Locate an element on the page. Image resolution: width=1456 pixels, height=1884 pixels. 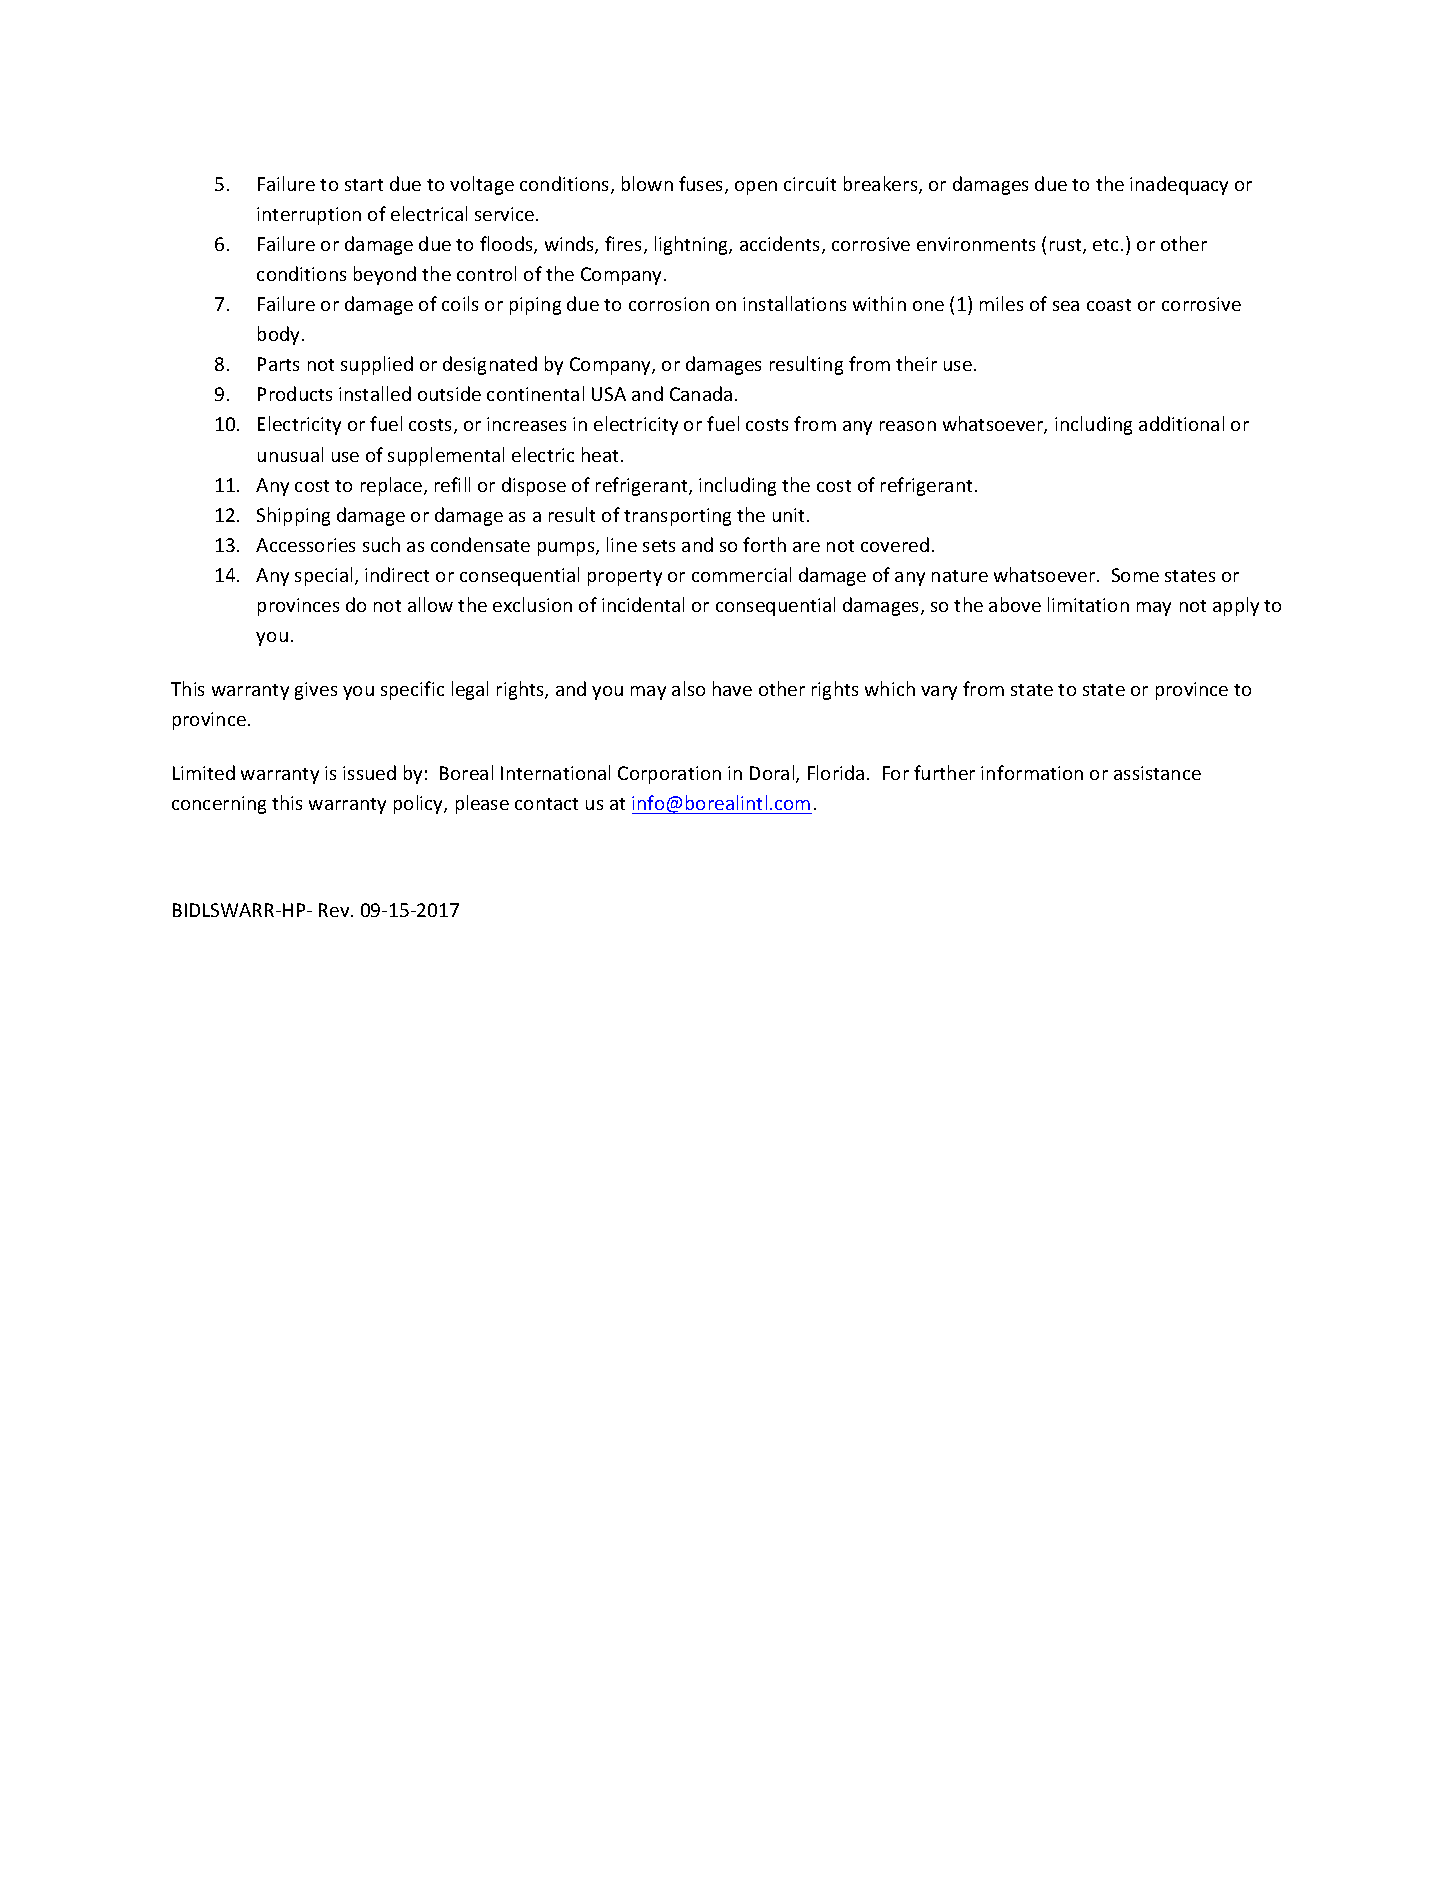
open is located at coordinates (756, 188).
